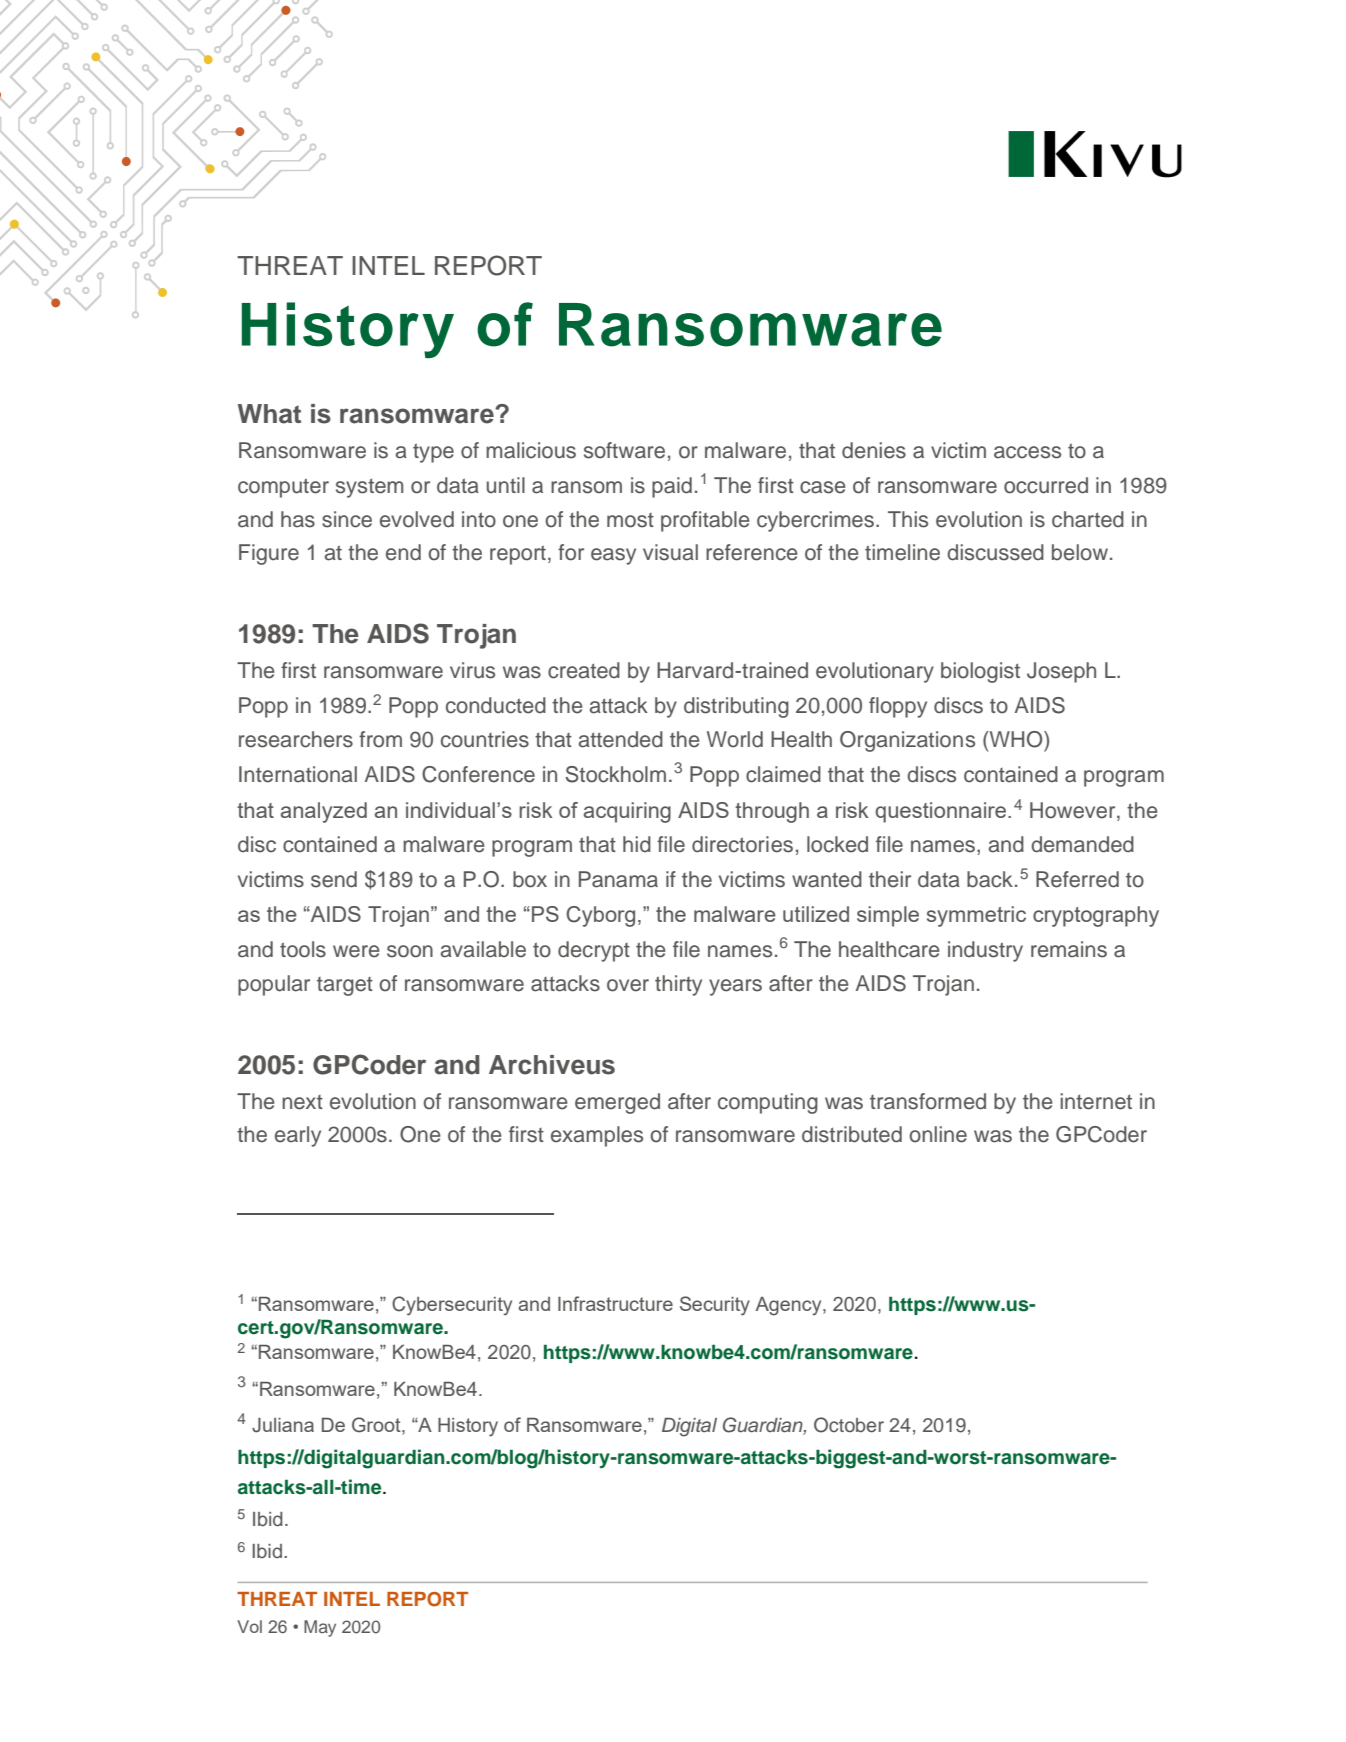  Describe the element at coordinates (298, 1136) in the image. I see `early` at that location.
